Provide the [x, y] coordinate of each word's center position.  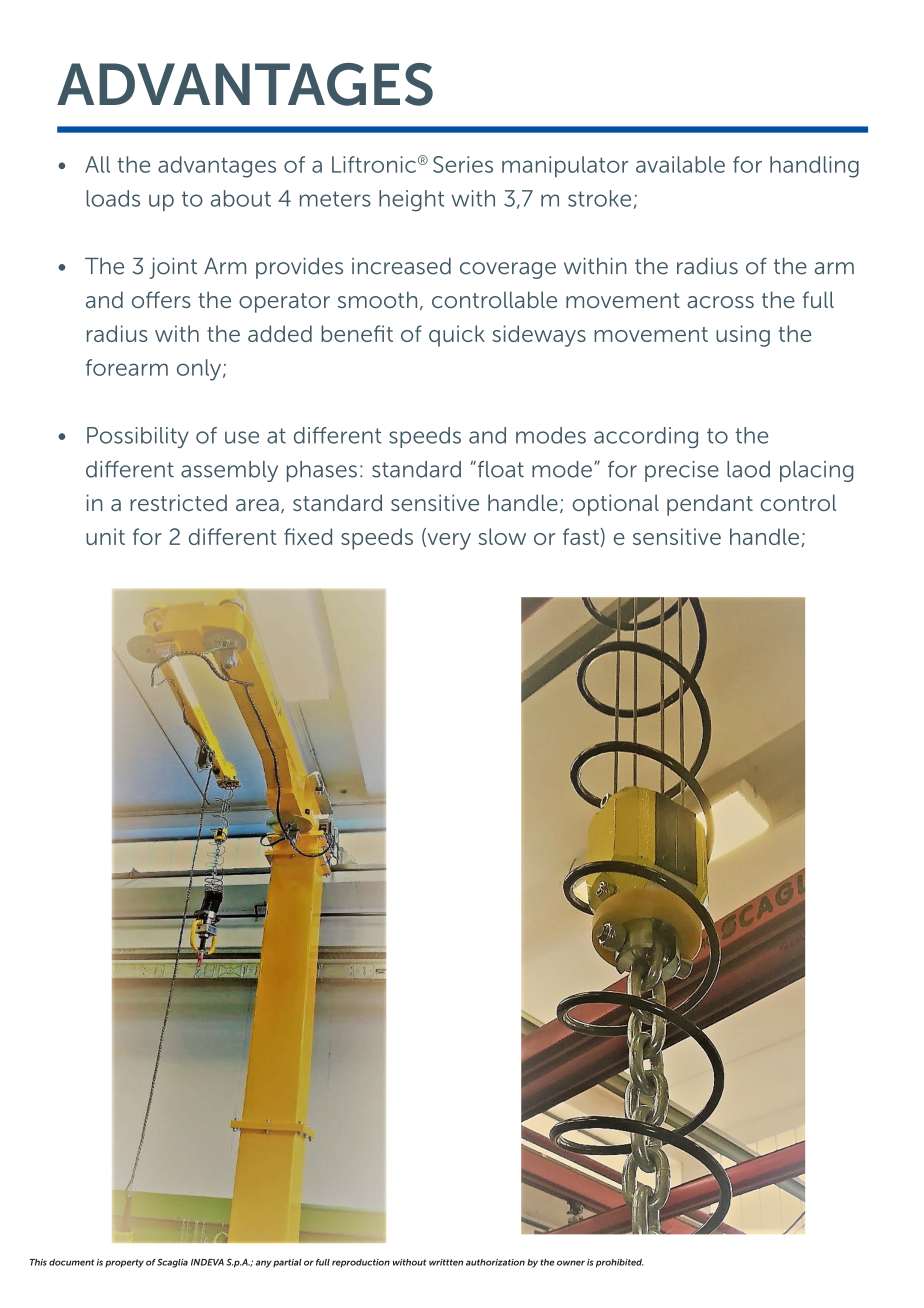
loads [113, 198]
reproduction [361, 1263]
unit [105, 536]
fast [582, 537]
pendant [710, 505]
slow [502, 536]
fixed [308, 536]
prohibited [620, 1263]
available [680, 164]
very [448, 541]
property [124, 1263]
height [411, 201]
